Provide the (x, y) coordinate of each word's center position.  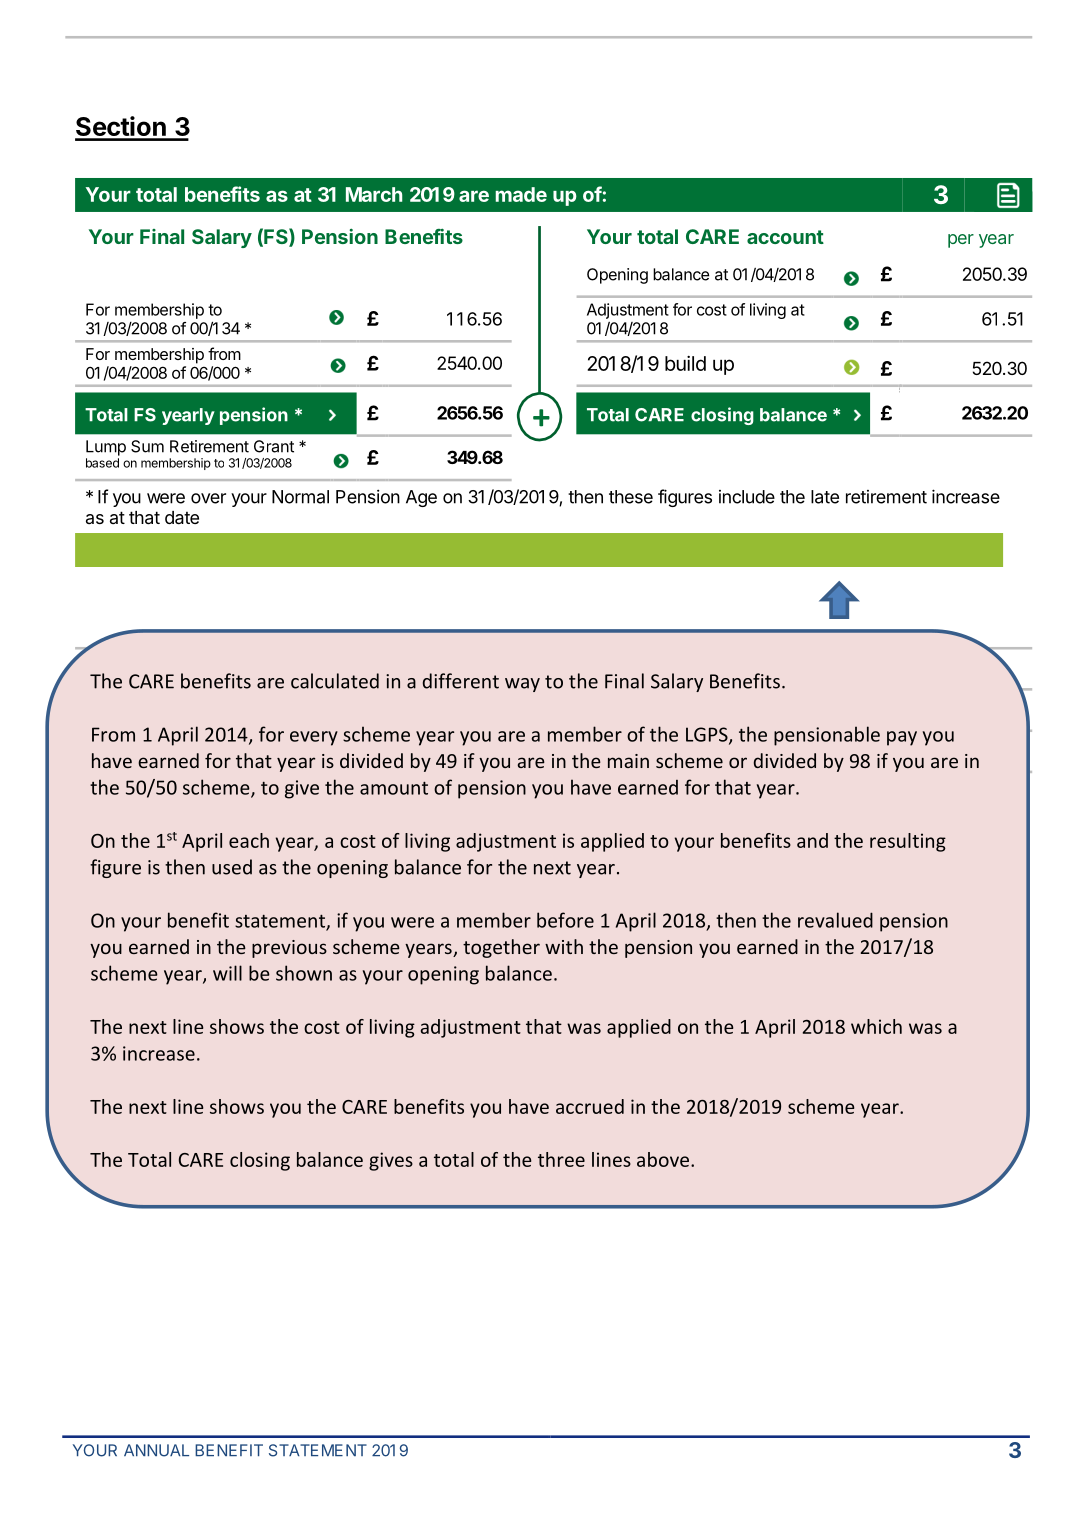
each (249, 840)
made (521, 194)
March (374, 194)
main (628, 761)
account (785, 237)
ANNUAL (156, 1450)
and (812, 840)
